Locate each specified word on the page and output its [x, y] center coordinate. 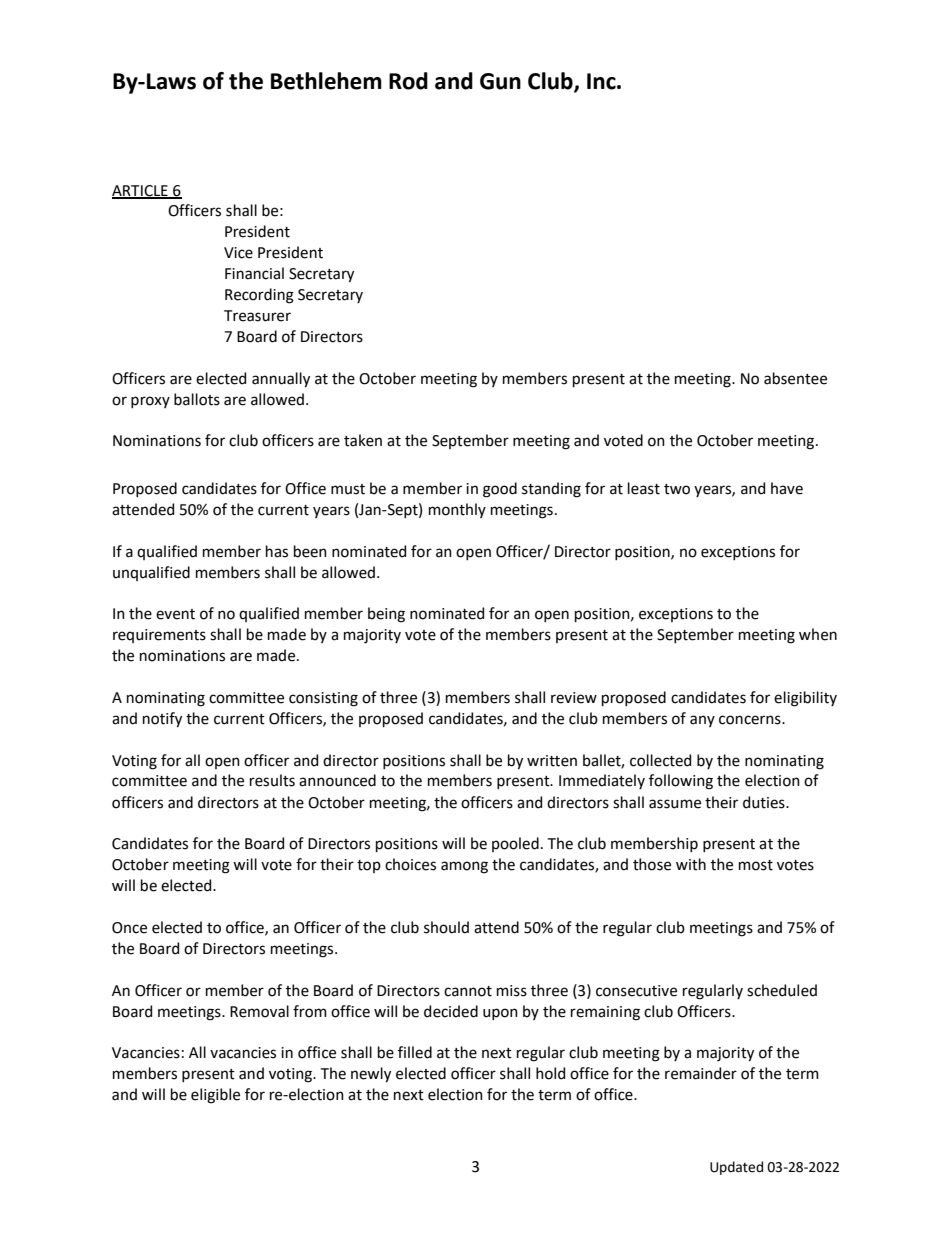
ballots [197, 399]
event [175, 614]
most [756, 865]
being [386, 615]
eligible [215, 1096]
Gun [500, 81]
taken [363, 440]
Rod [408, 81]
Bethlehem [326, 81]
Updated [736, 1168]
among [464, 867]
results [272, 780]
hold [550, 1073]
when [818, 634]
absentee [795, 378]
